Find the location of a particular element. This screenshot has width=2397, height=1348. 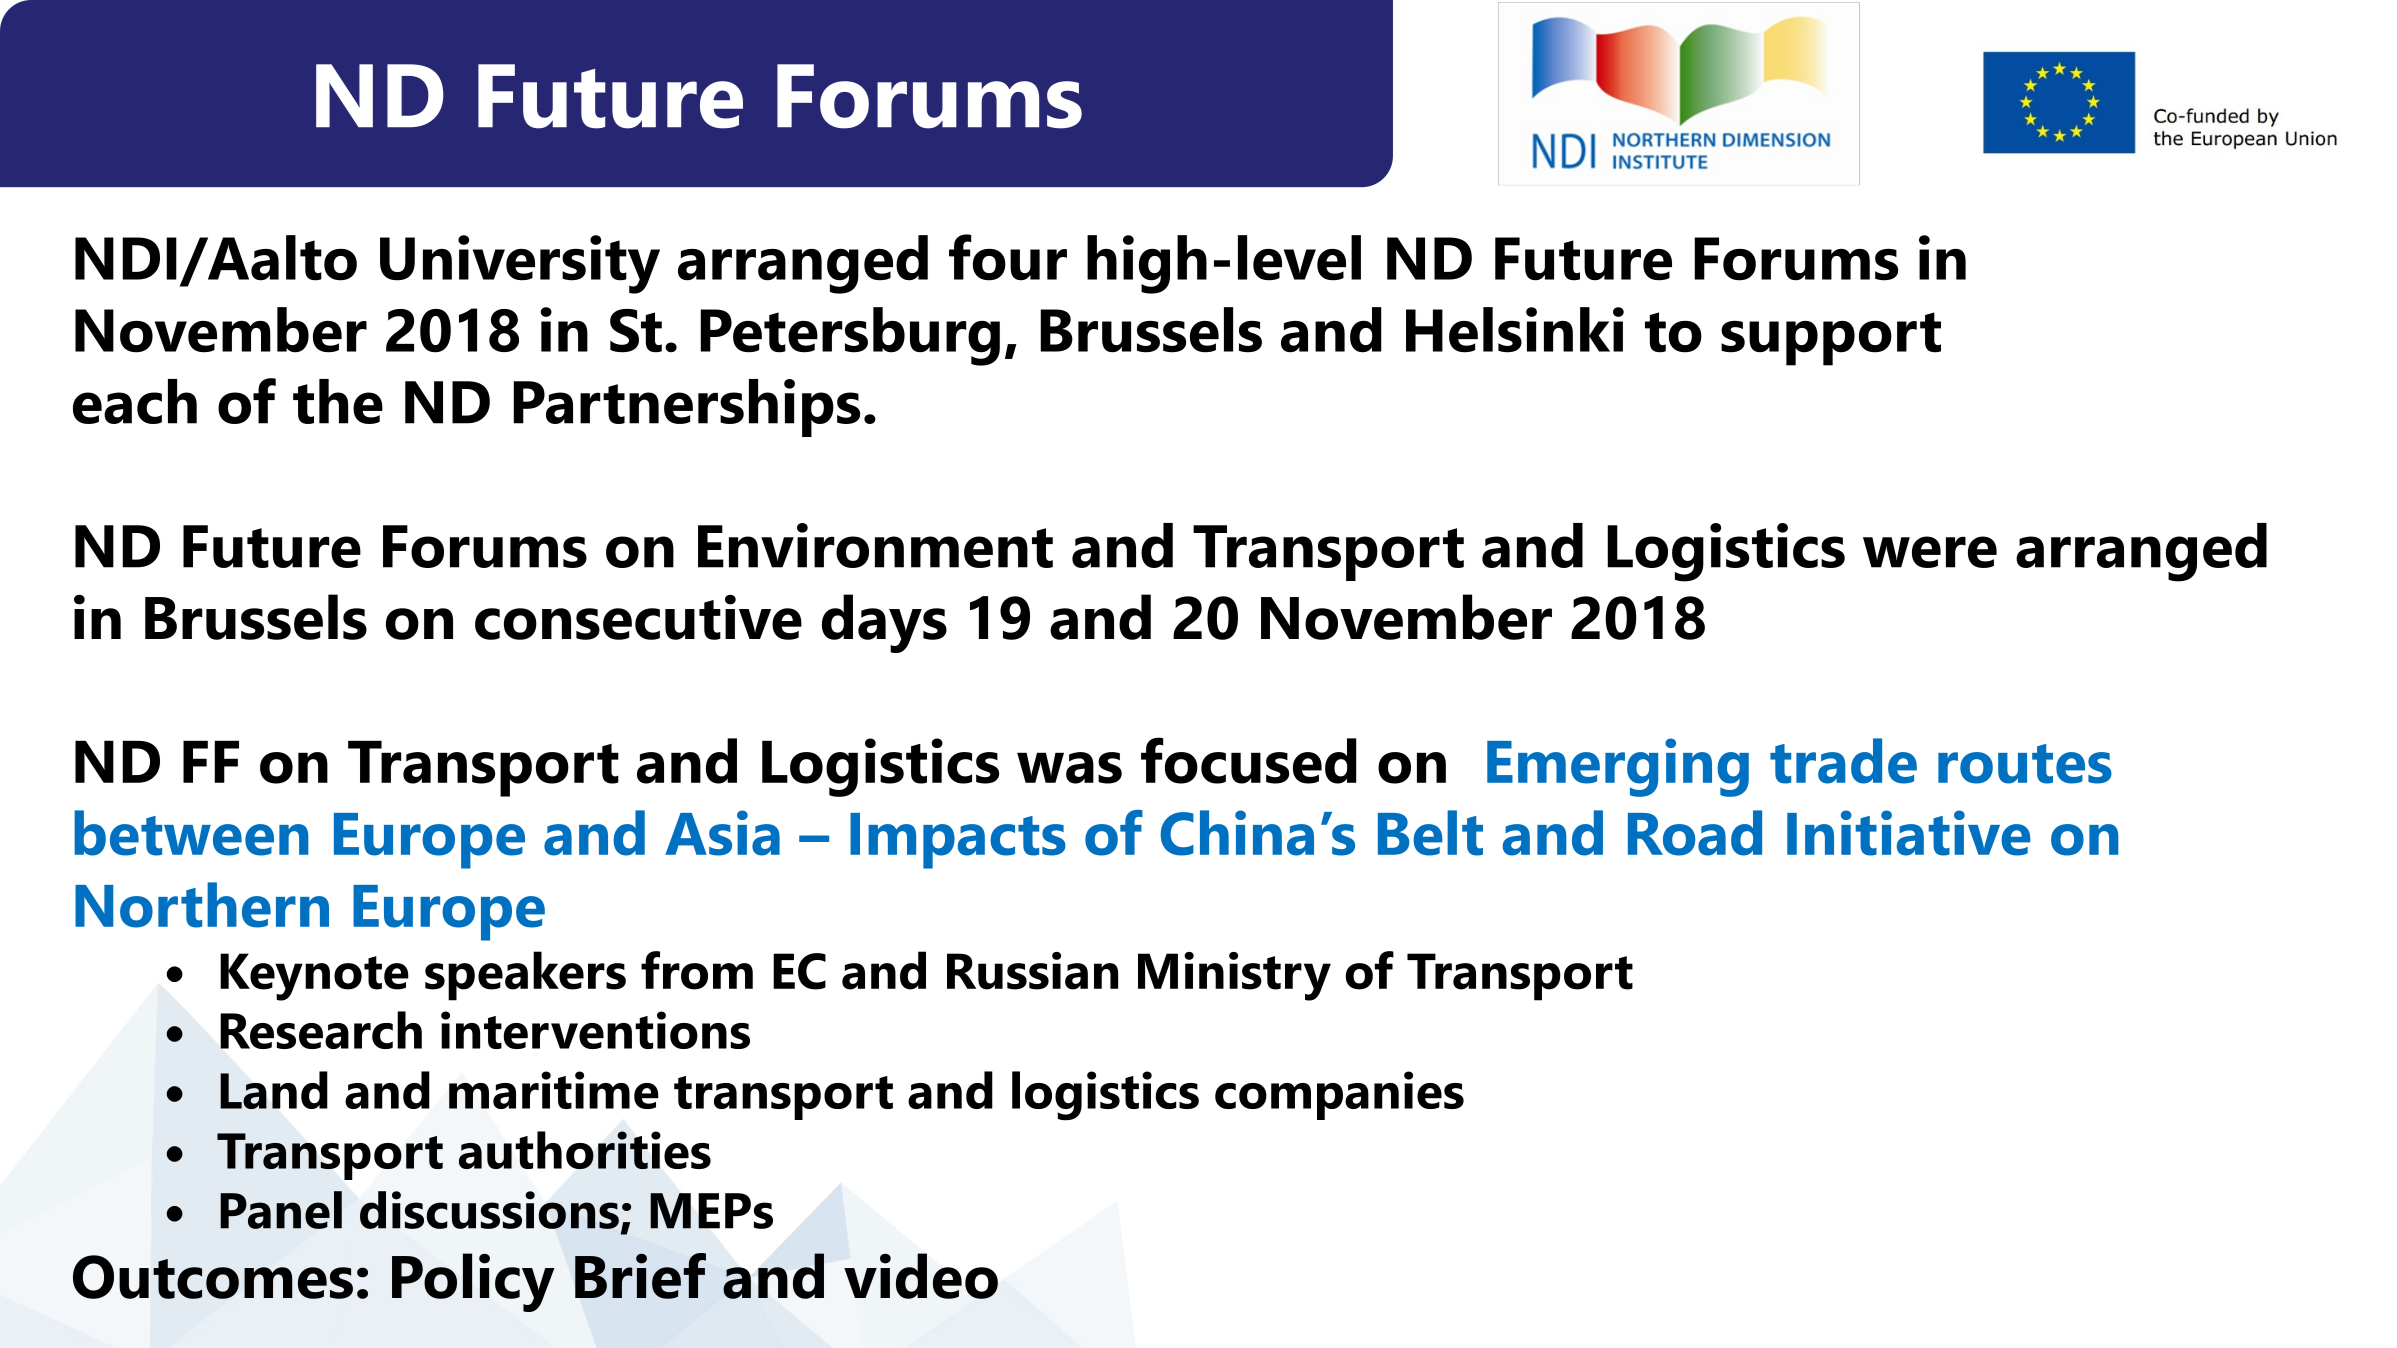

support is located at coordinates (1831, 339).
